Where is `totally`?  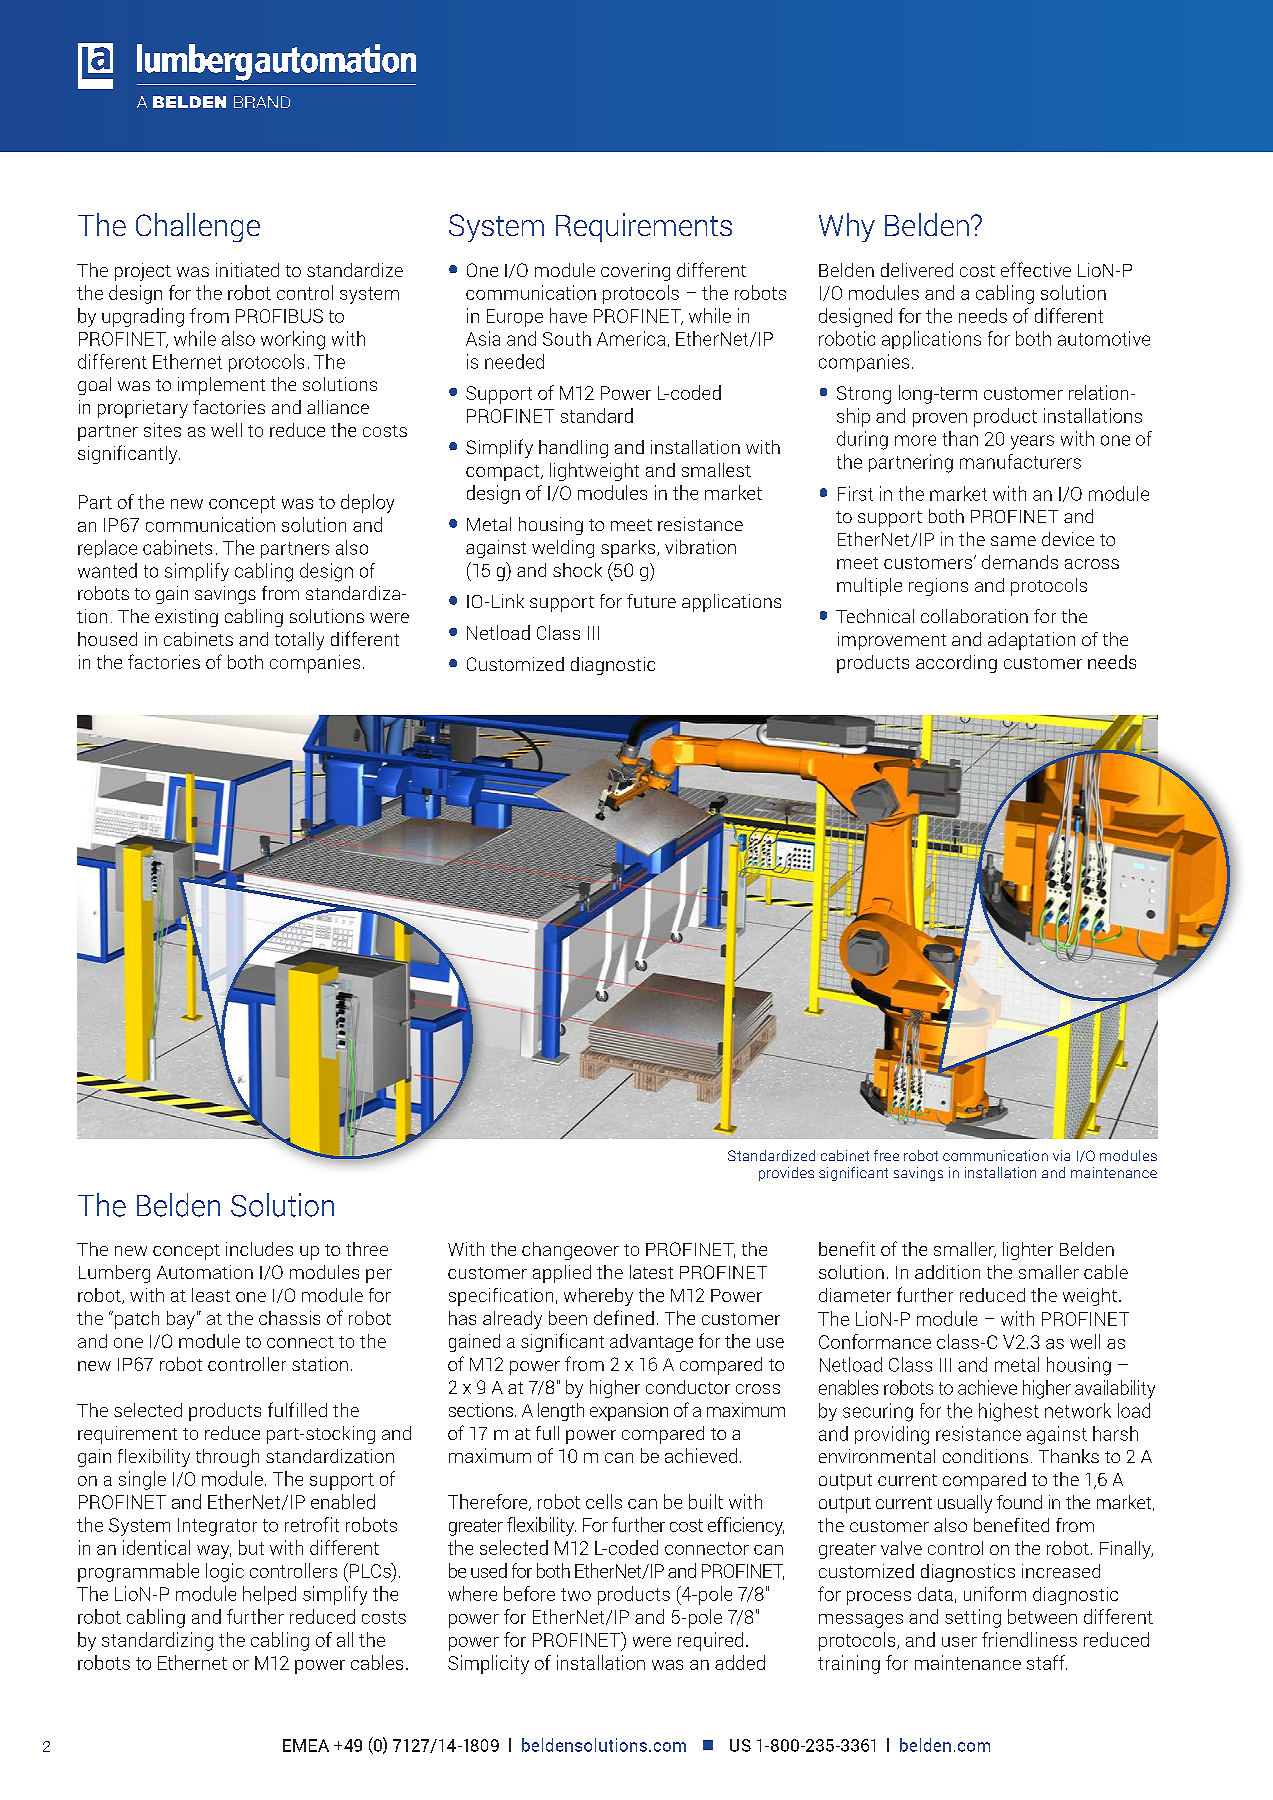 totally is located at coordinates (299, 641).
